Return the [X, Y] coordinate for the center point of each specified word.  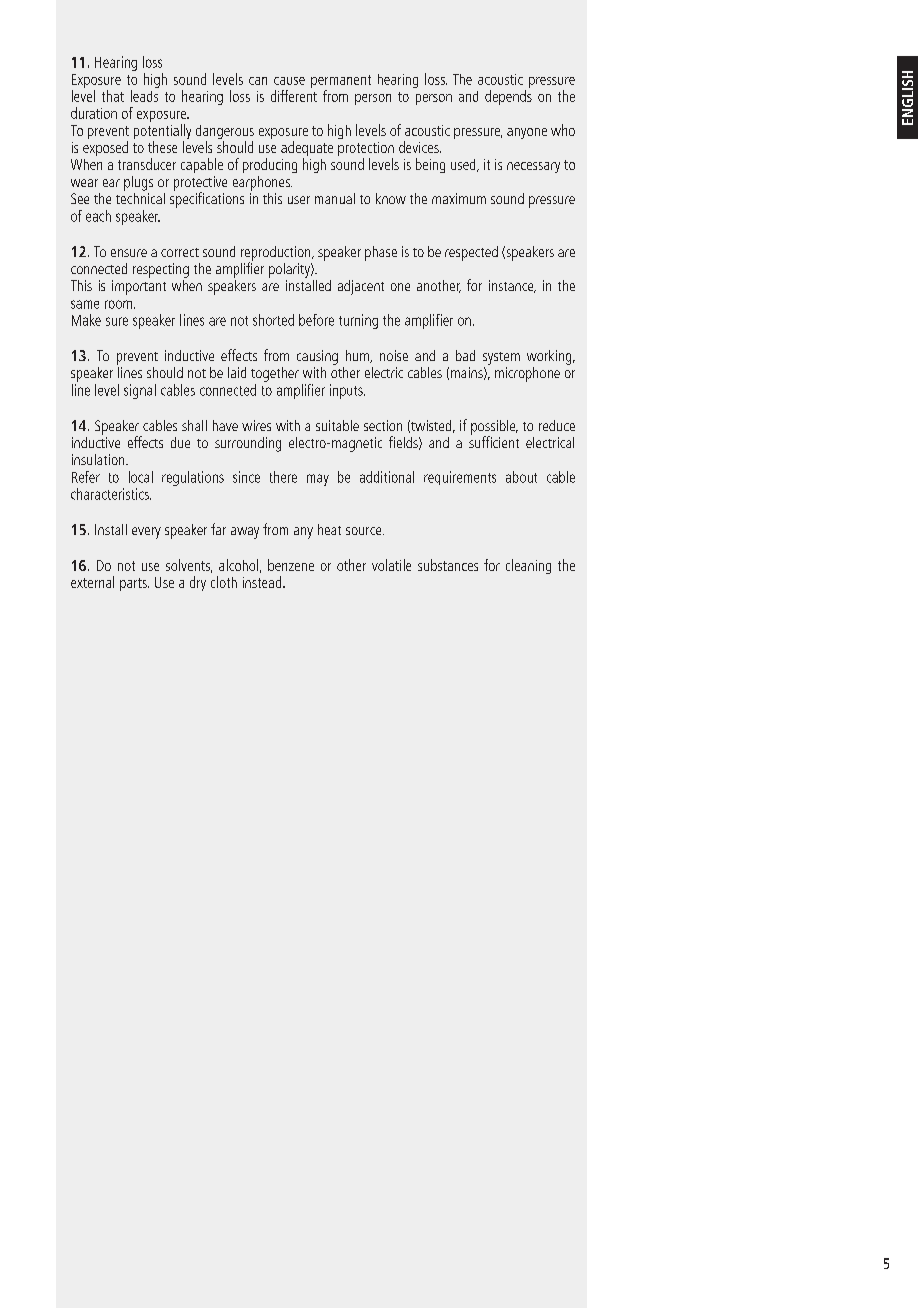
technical [140, 197]
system [501, 358]
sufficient [494, 441]
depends [508, 97]
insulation [99, 459]
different [294, 94]
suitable [337, 425]
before [316, 320]
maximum [459, 198]
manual [335, 198]
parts [134, 584]
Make [86, 320]
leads [144, 96]
